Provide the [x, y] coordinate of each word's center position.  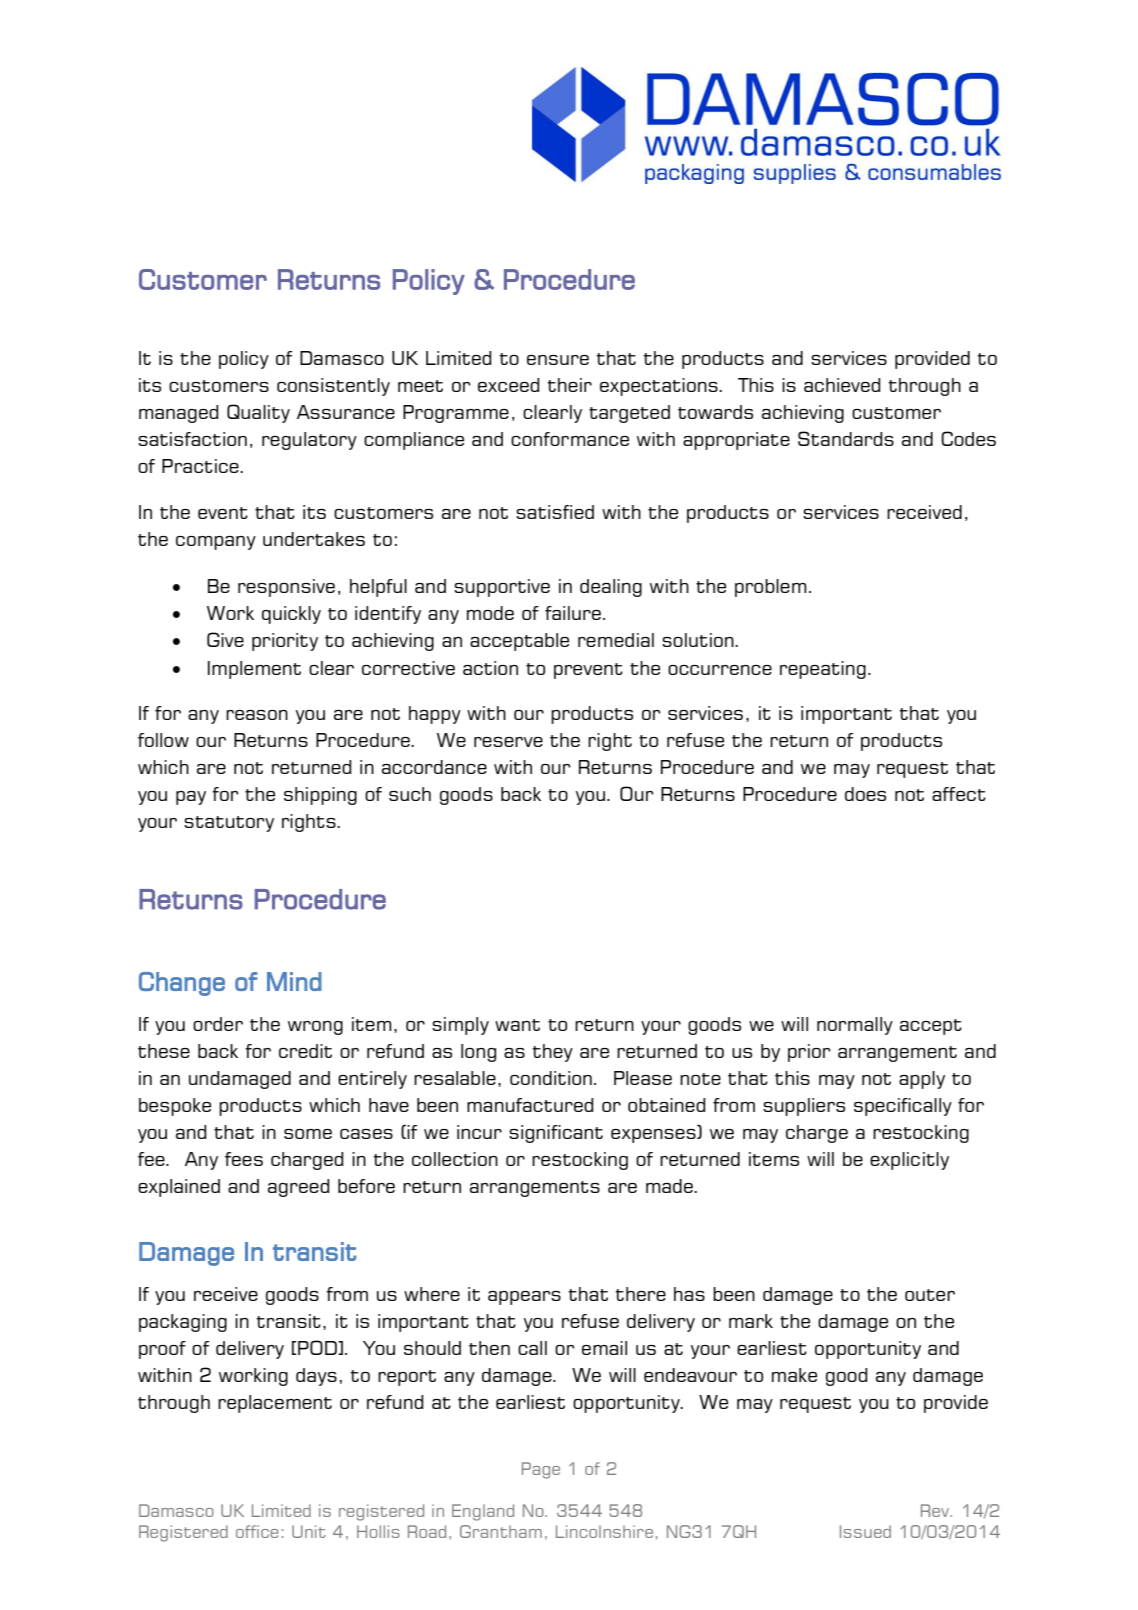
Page [541, 1470]
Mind [294, 981]
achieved [842, 385]
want [517, 1025]
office [257, 1531]
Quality [258, 413]
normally [855, 1026]
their [569, 385]
